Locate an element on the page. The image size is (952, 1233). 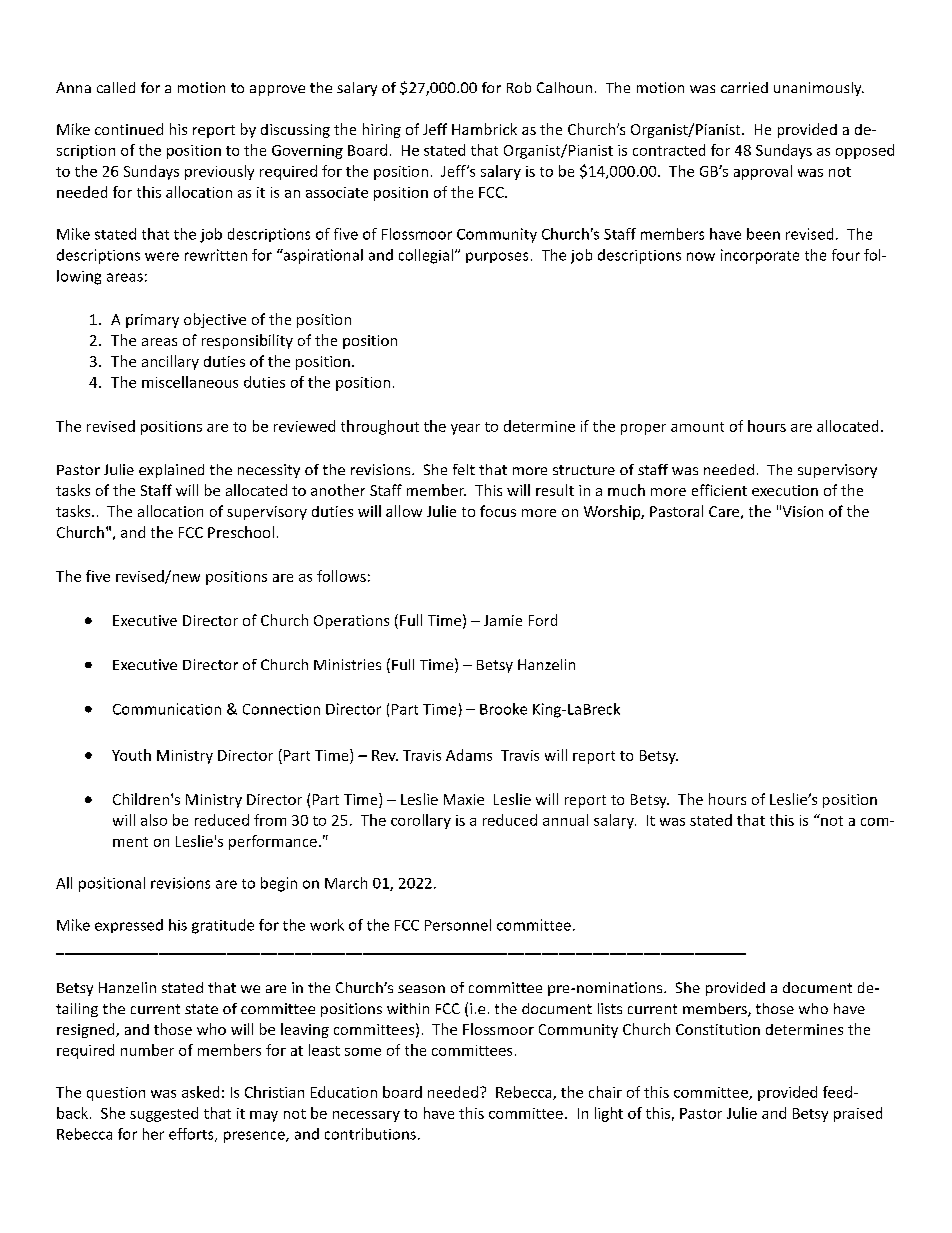
suggested is located at coordinates (164, 1114).
